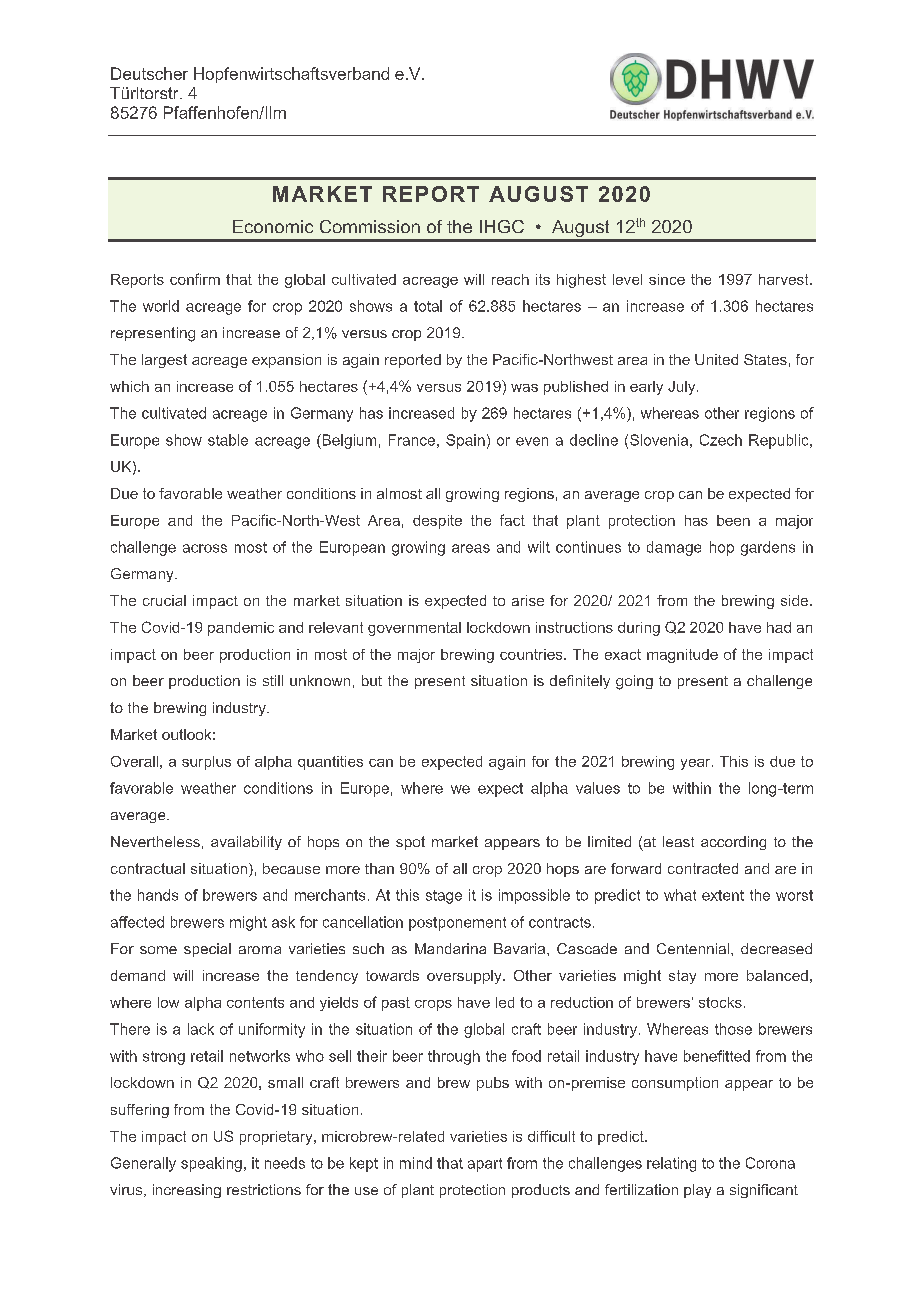  What do you see at coordinates (410, 843) in the document?
I see `spot` at bounding box center [410, 843].
